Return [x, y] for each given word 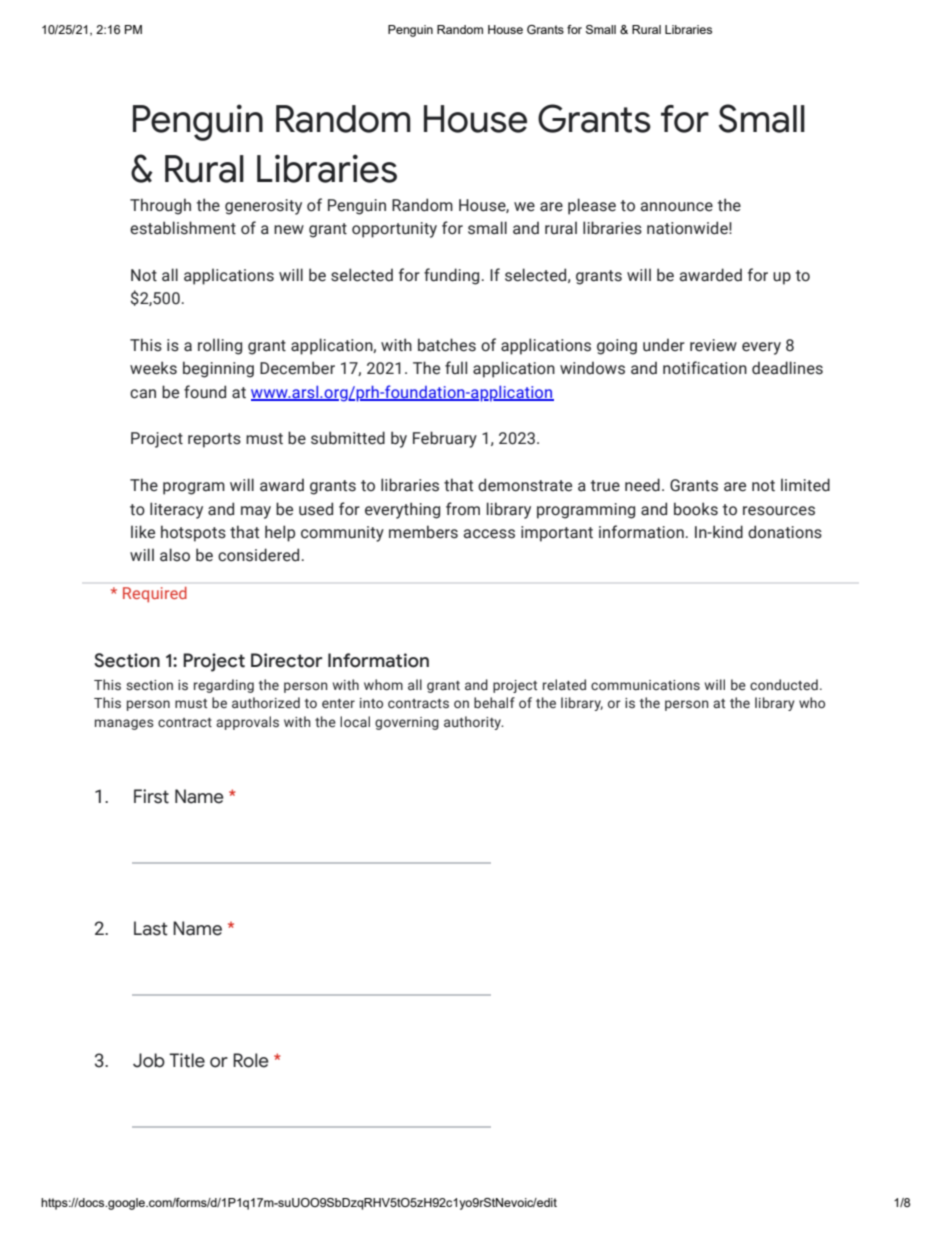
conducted [784, 684]
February [445, 439]
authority [474, 723]
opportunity [394, 230]
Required [154, 594]
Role [251, 1060]
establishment [183, 228]
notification [705, 368]
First [151, 796]
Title [187, 1060]
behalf [494, 702]
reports [214, 440]
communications [645, 685]
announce [677, 207]
